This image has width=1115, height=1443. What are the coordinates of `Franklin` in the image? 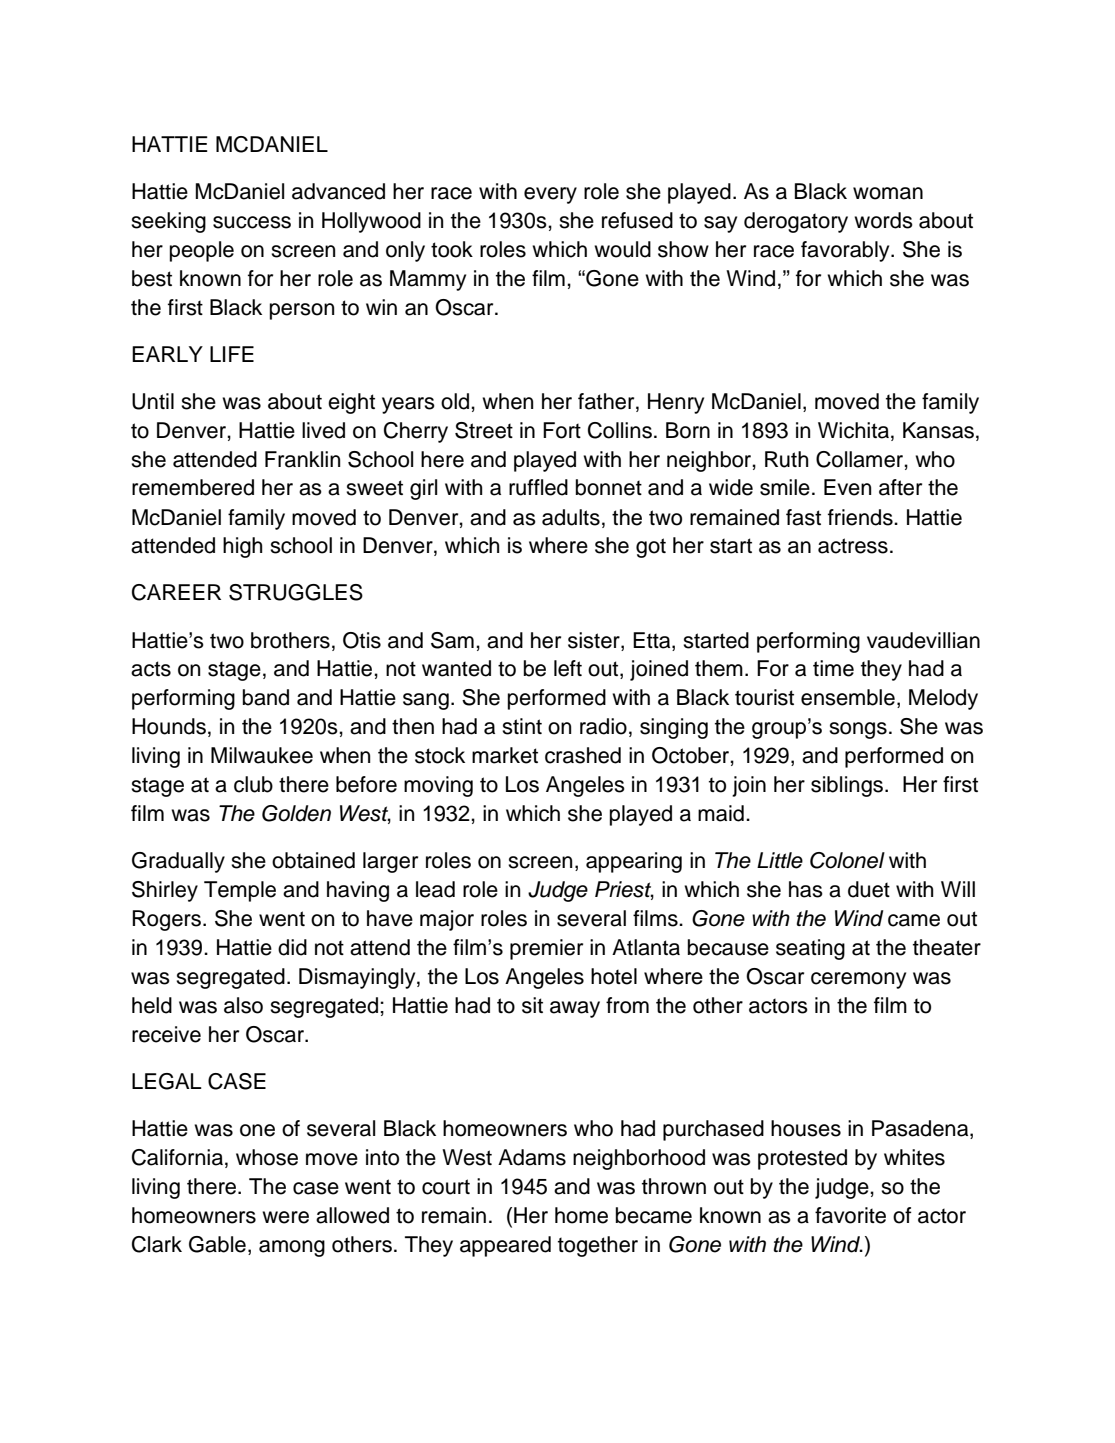 It's located at (302, 459).
